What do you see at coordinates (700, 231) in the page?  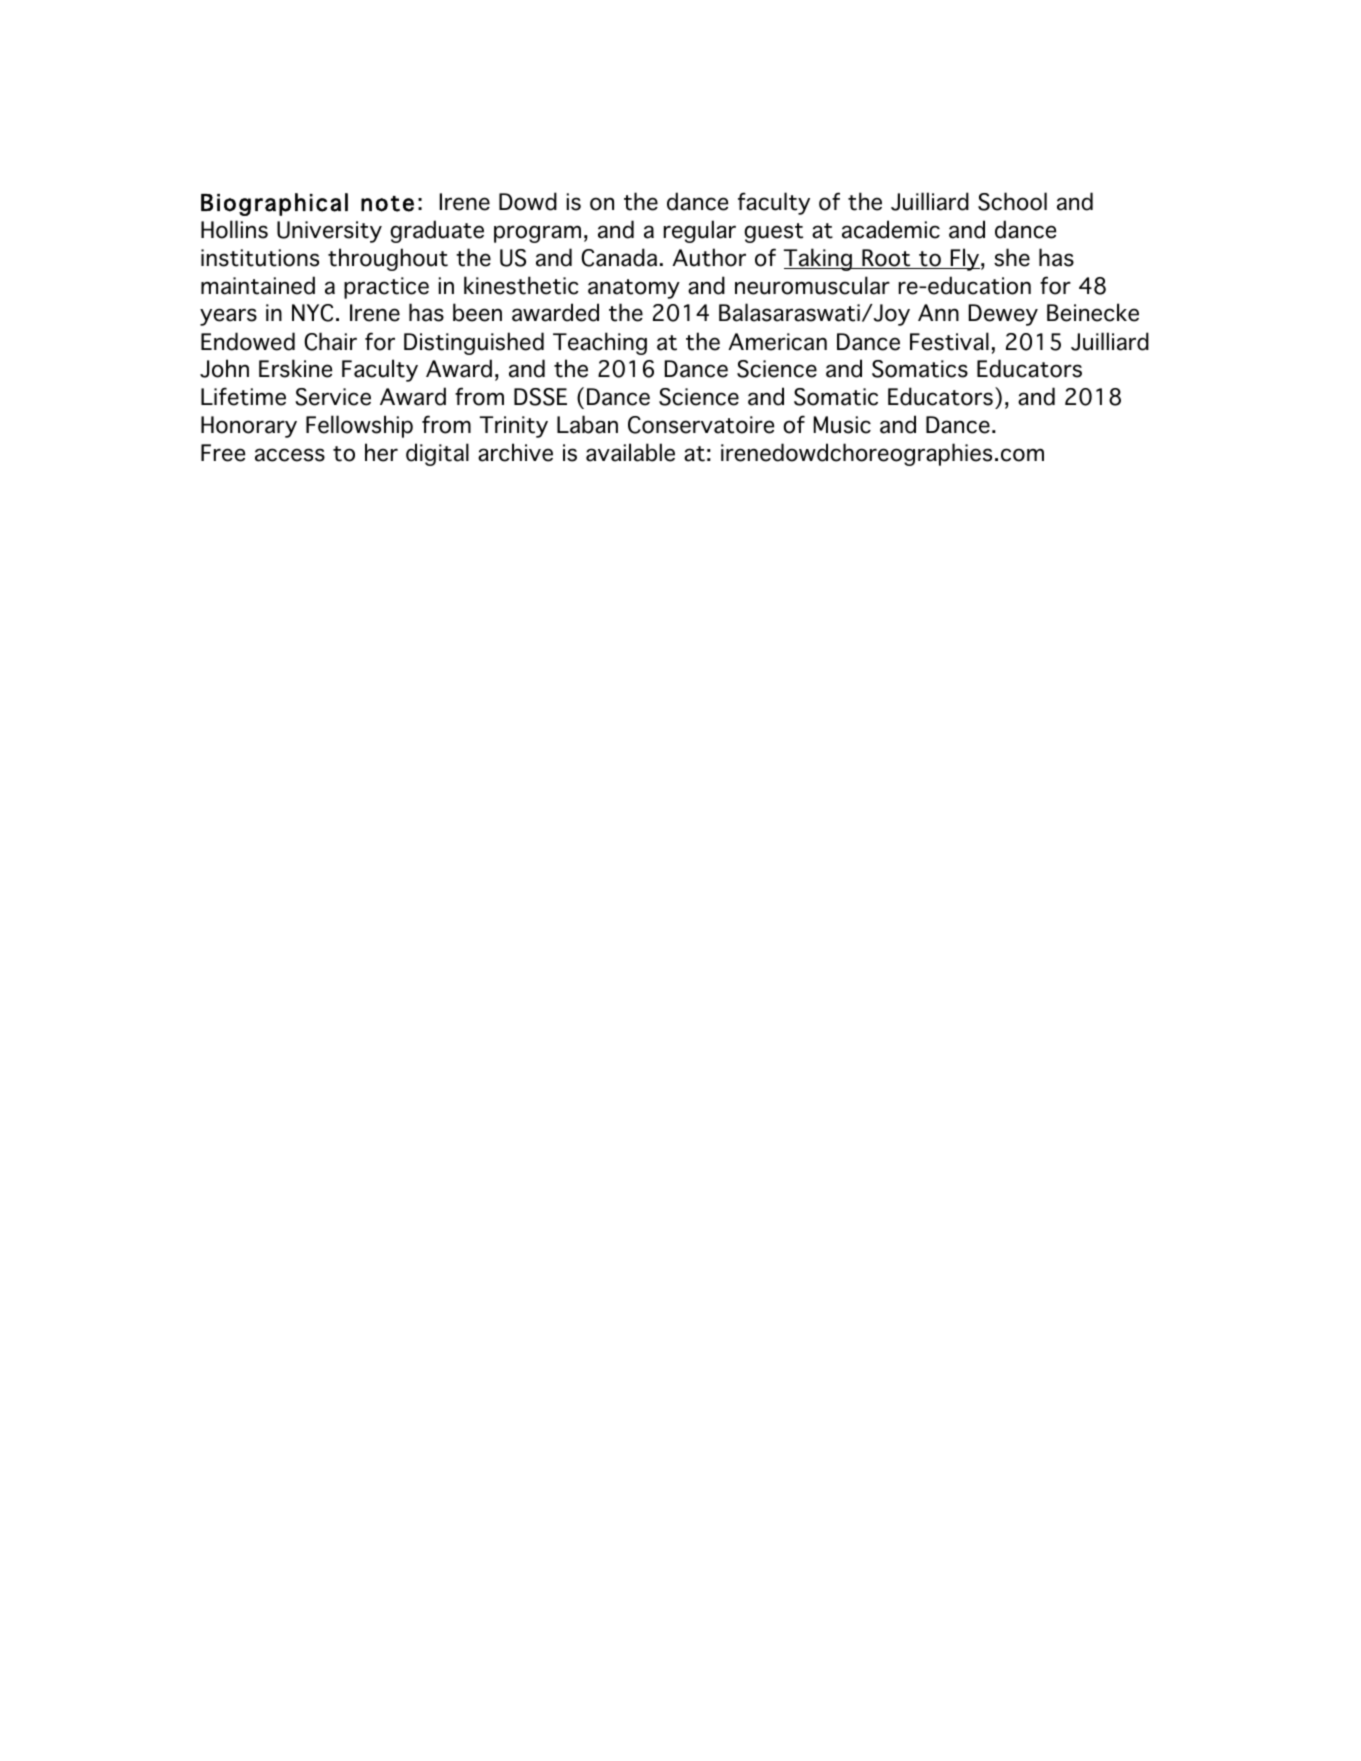 I see `regular` at bounding box center [700, 231].
